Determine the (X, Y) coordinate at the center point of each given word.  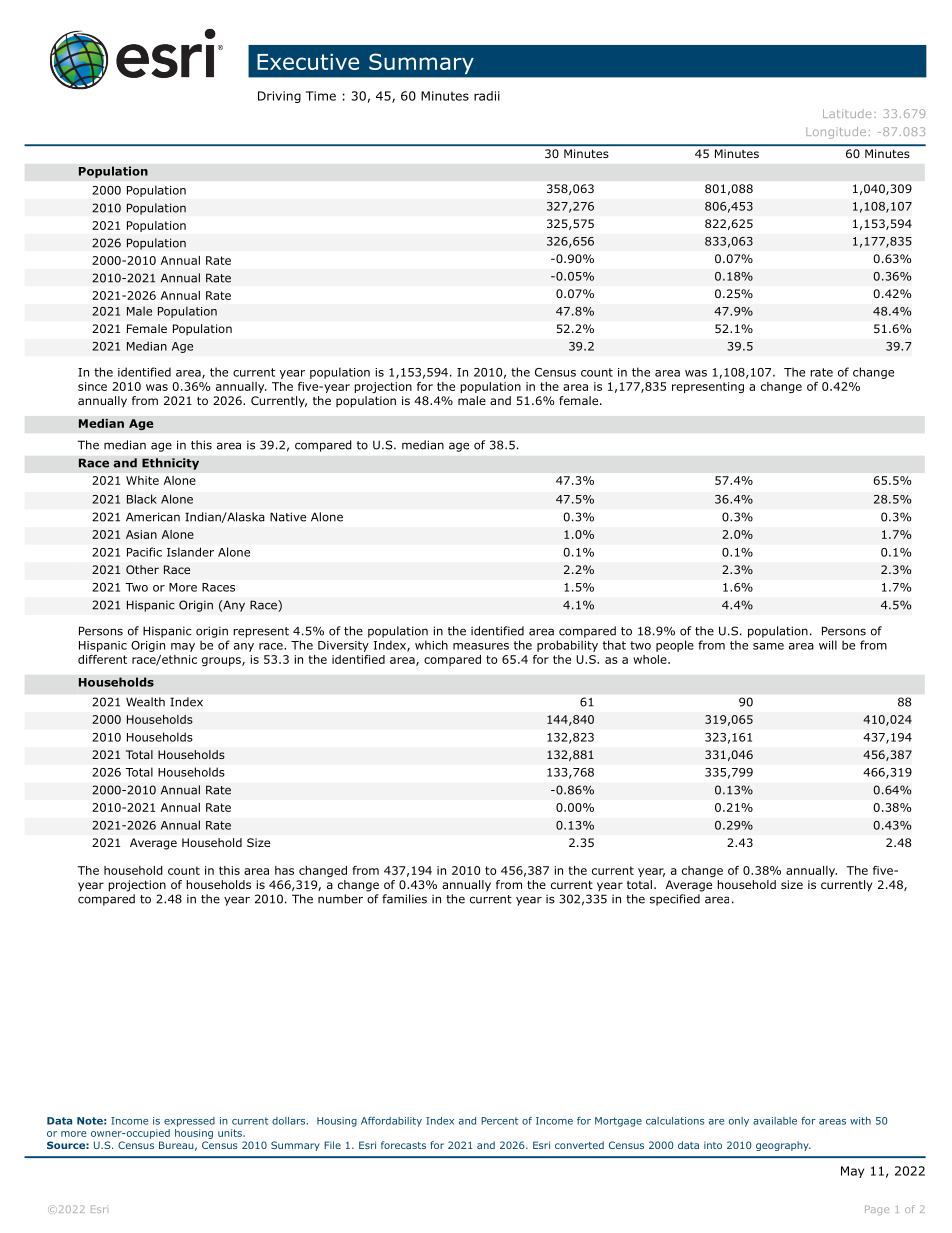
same (768, 646)
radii (487, 96)
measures (481, 646)
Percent (499, 1121)
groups (222, 661)
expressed (189, 1122)
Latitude (847, 113)
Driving (279, 97)
